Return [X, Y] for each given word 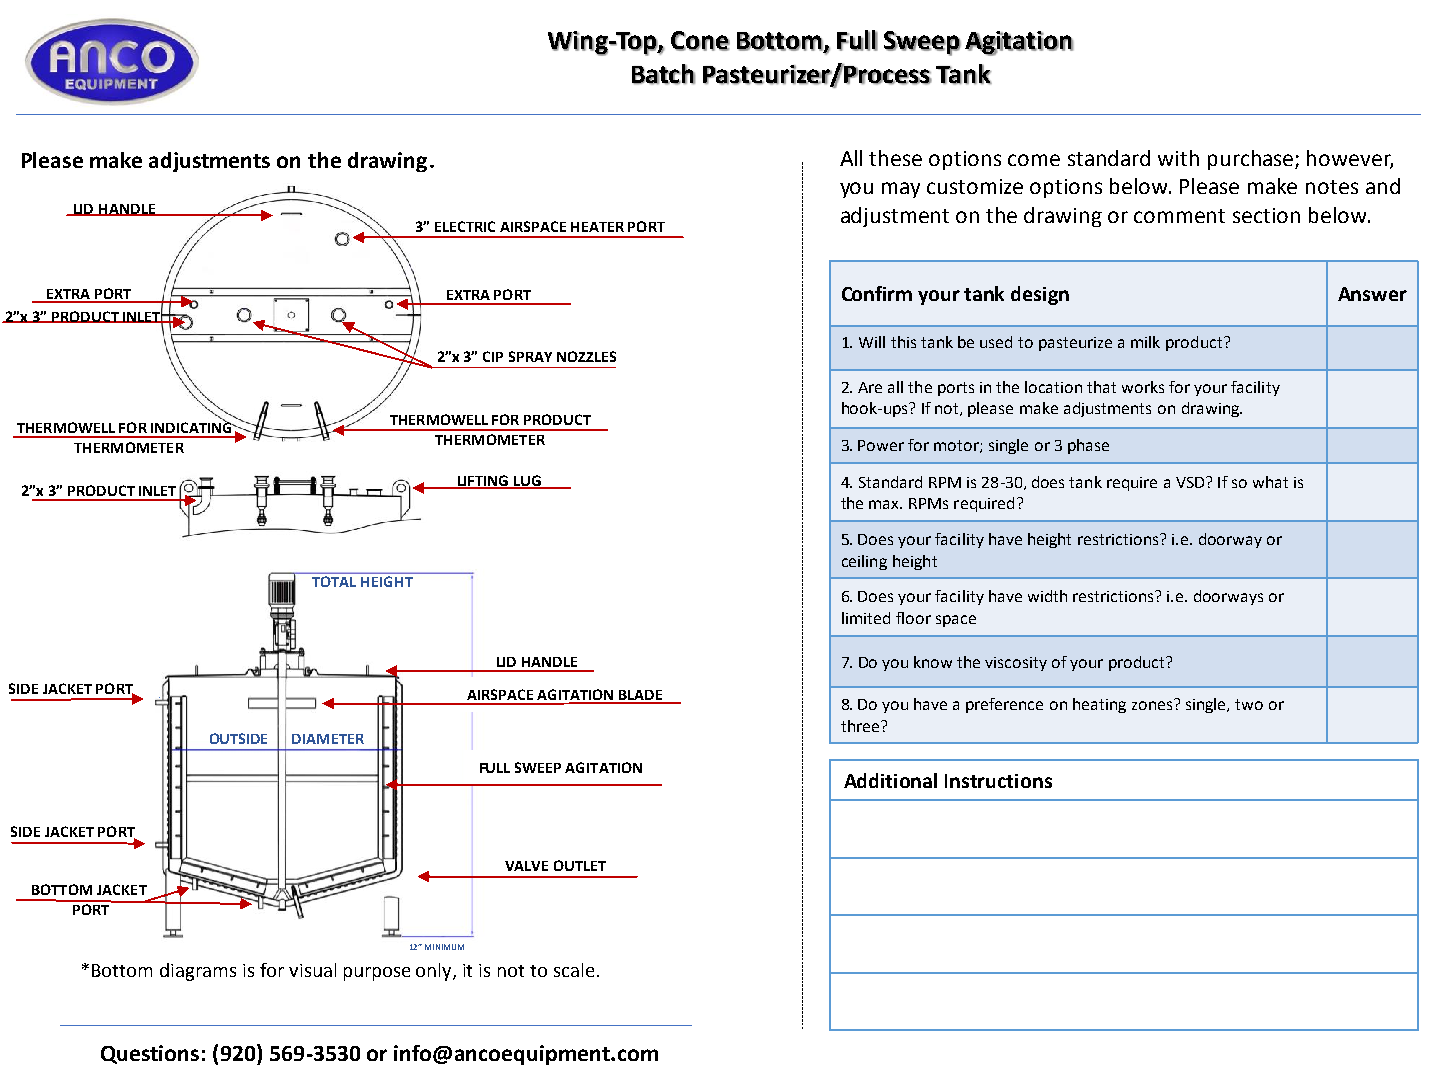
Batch [663, 74]
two [1249, 704]
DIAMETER [328, 739]
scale [574, 970]
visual [312, 970]
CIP [493, 356]
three [860, 726]
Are [870, 387]
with [1178, 158]
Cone [700, 41]
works [1143, 387]
